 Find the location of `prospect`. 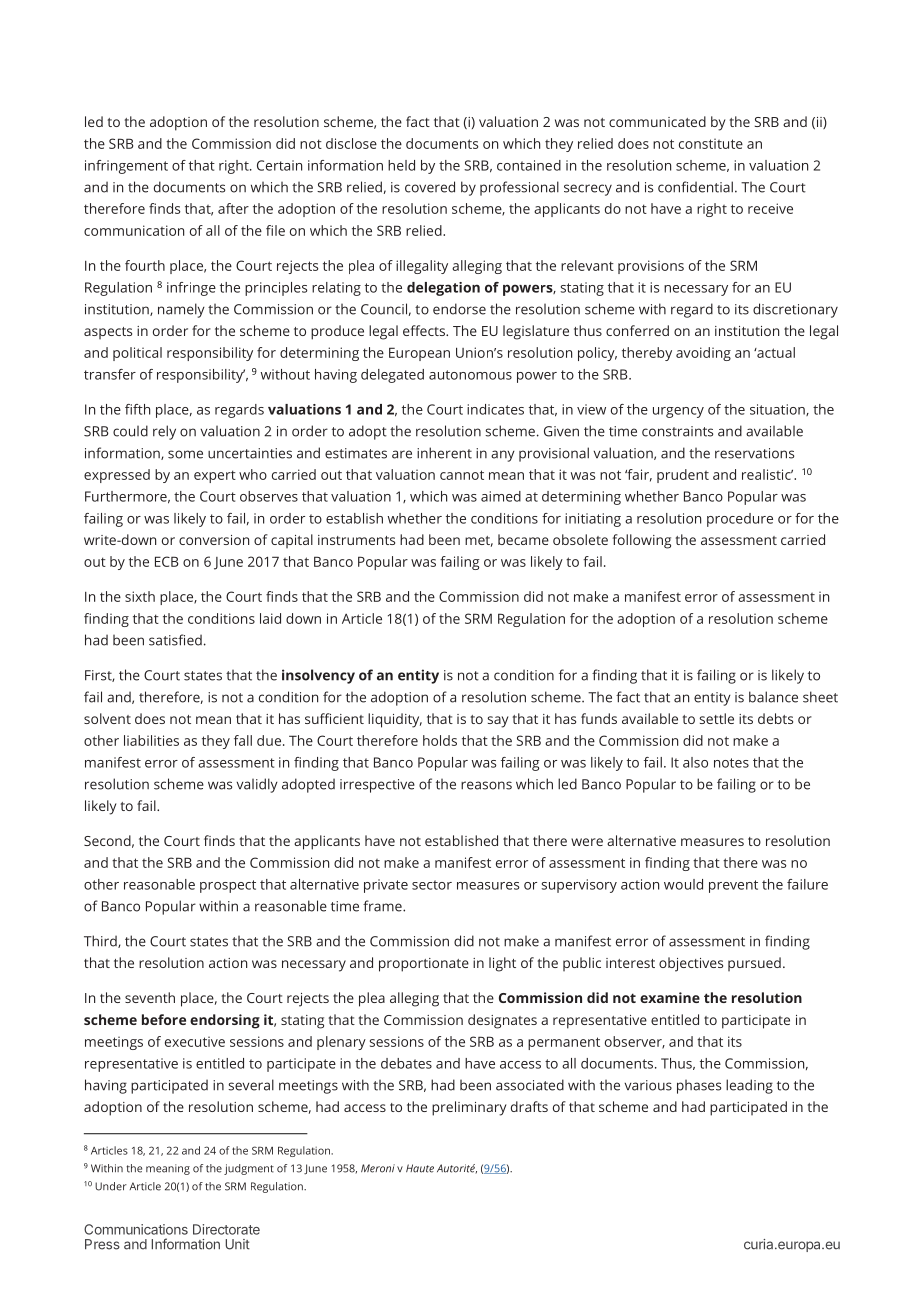

prospect is located at coordinates (228, 886).
